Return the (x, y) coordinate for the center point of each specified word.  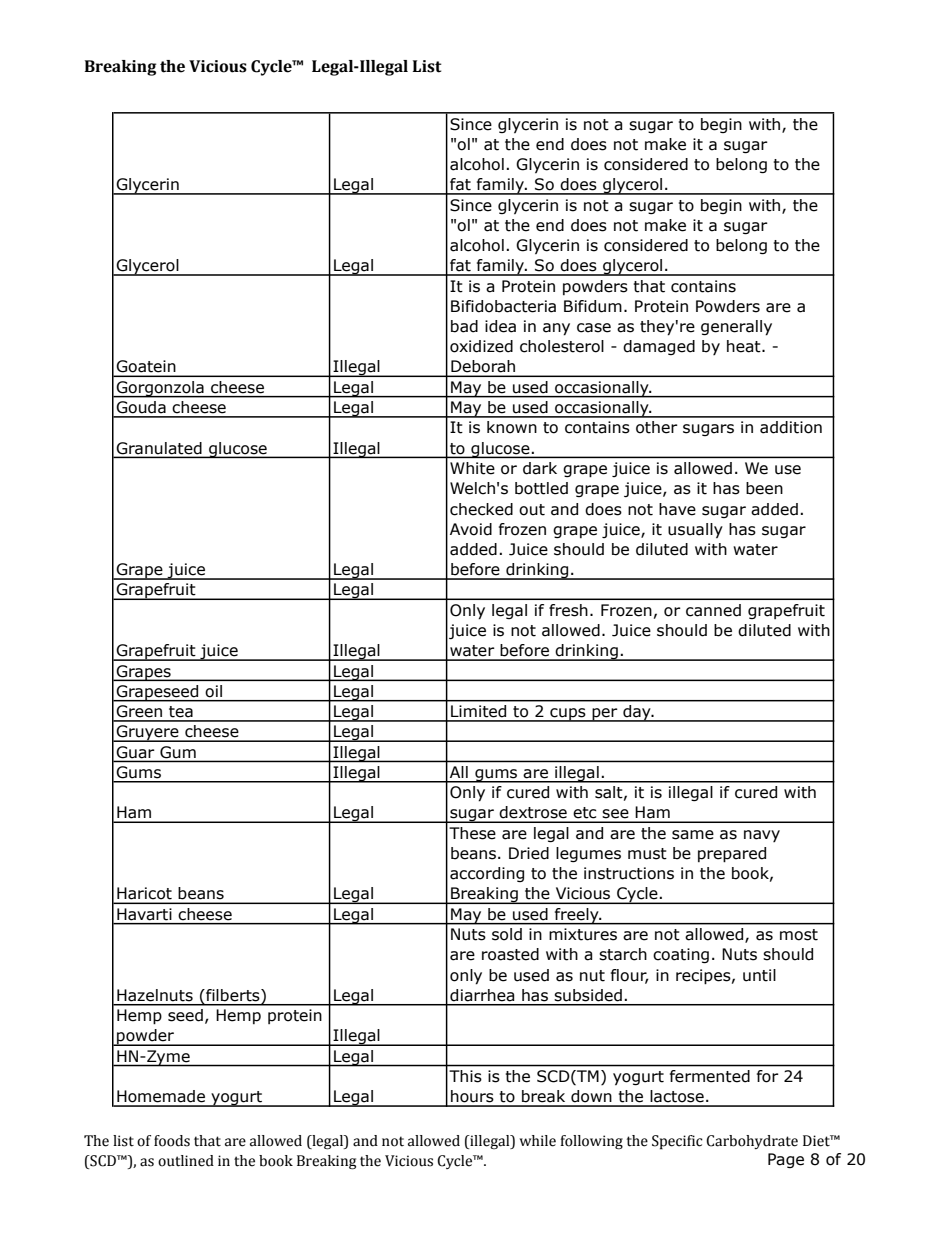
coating (681, 955)
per (605, 715)
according (487, 874)
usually (695, 530)
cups (568, 715)
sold (507, 934)
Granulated (159, 448)
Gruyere (147, 733)
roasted (510, 954)
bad (464, 326)
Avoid (471, 529)
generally (736, 328)
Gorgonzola (160, 389)
